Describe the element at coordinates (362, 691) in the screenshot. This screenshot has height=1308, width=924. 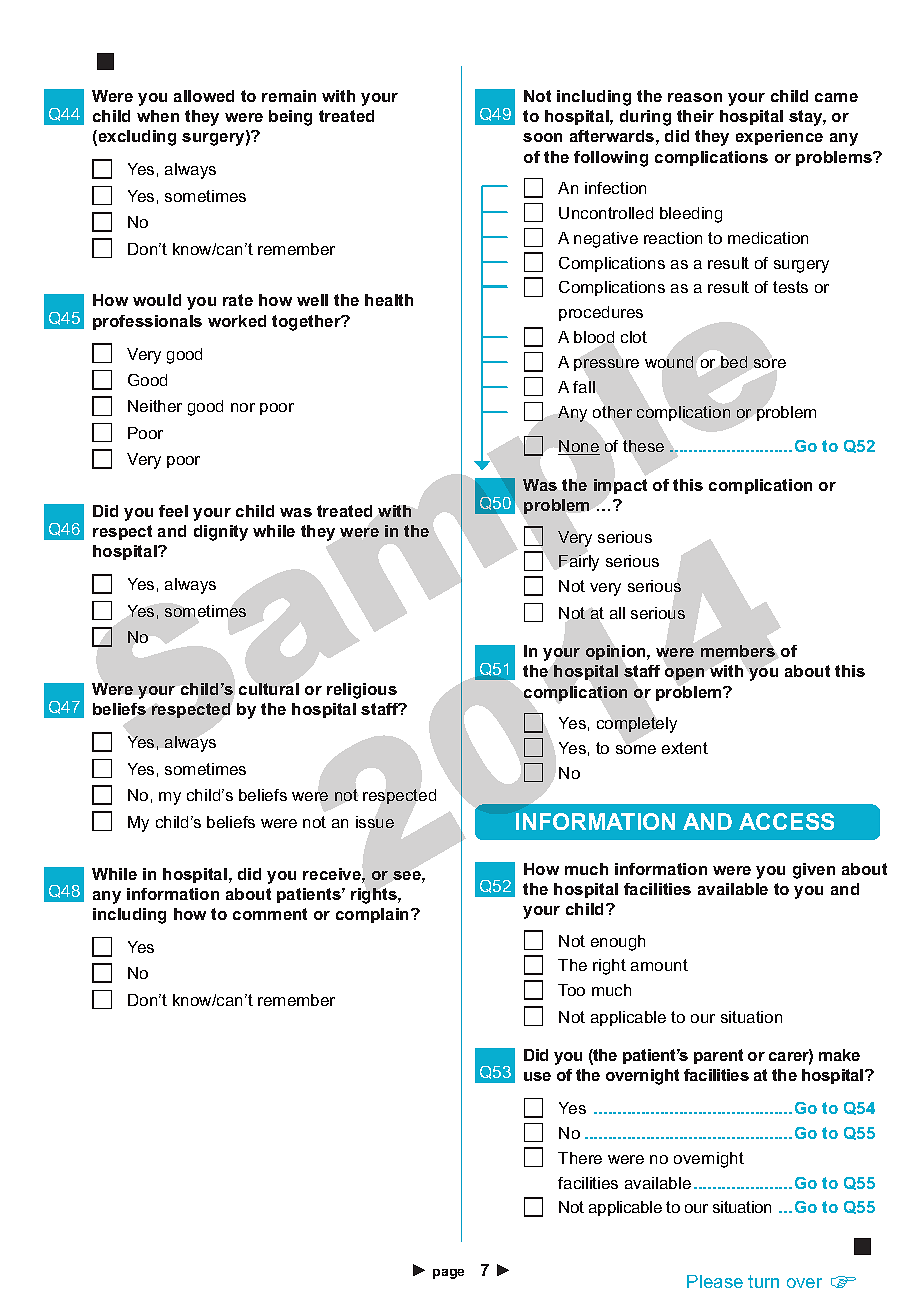
I see `religious` at that location.
